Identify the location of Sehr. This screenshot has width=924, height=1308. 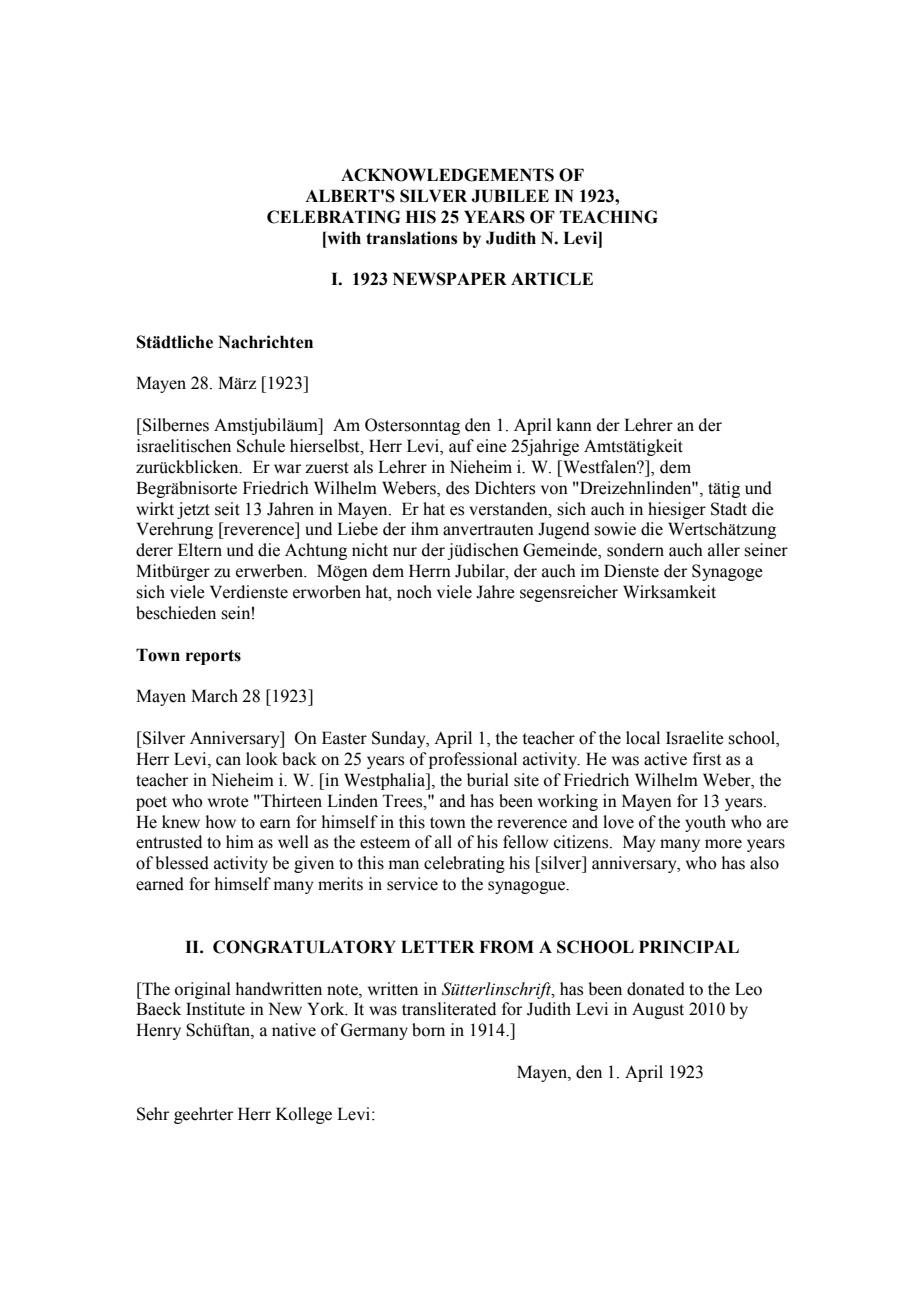
(153, 1114).
